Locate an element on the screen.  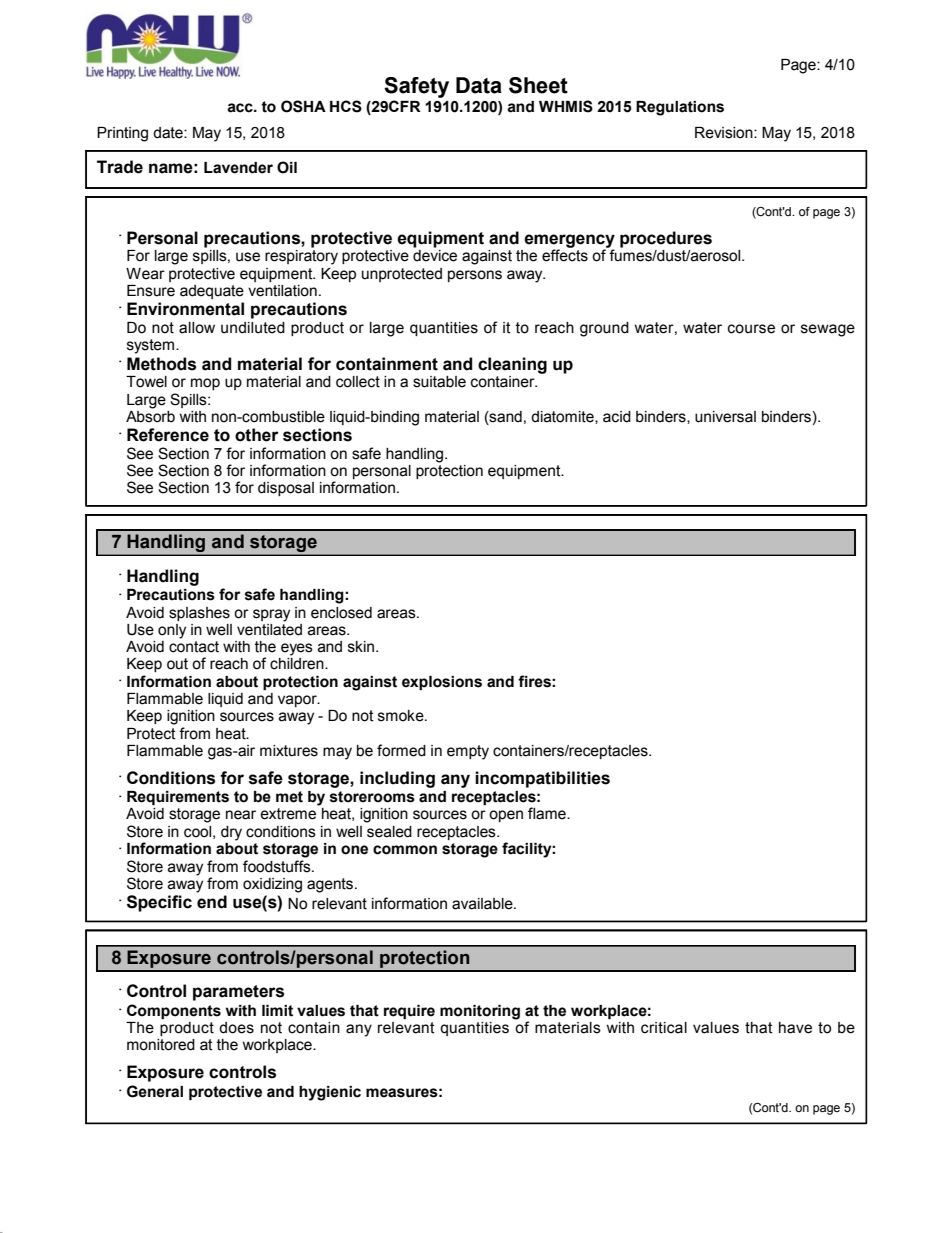
mixtures is located at coordinates (289, 751).
